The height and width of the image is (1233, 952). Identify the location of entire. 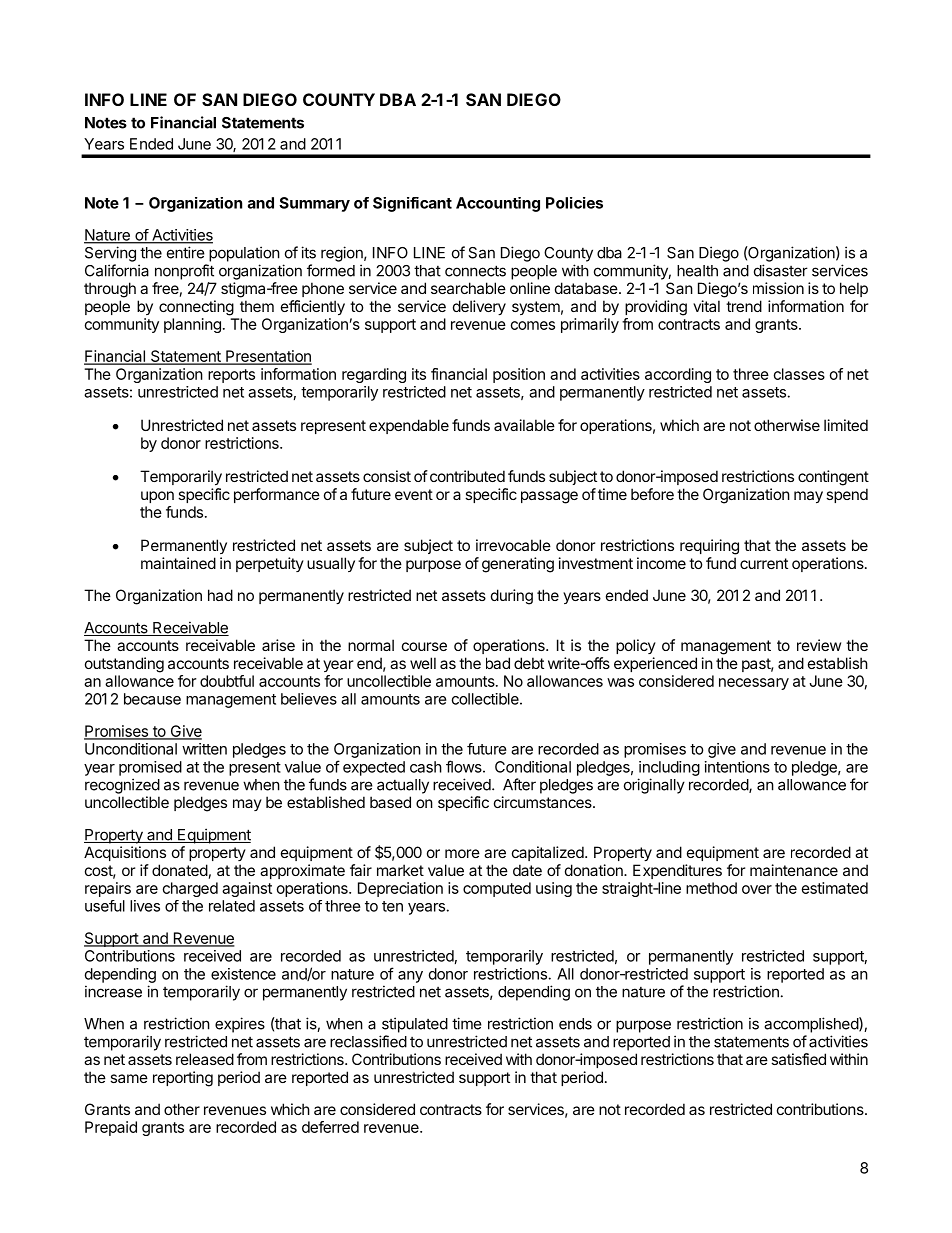
(186, 252).
